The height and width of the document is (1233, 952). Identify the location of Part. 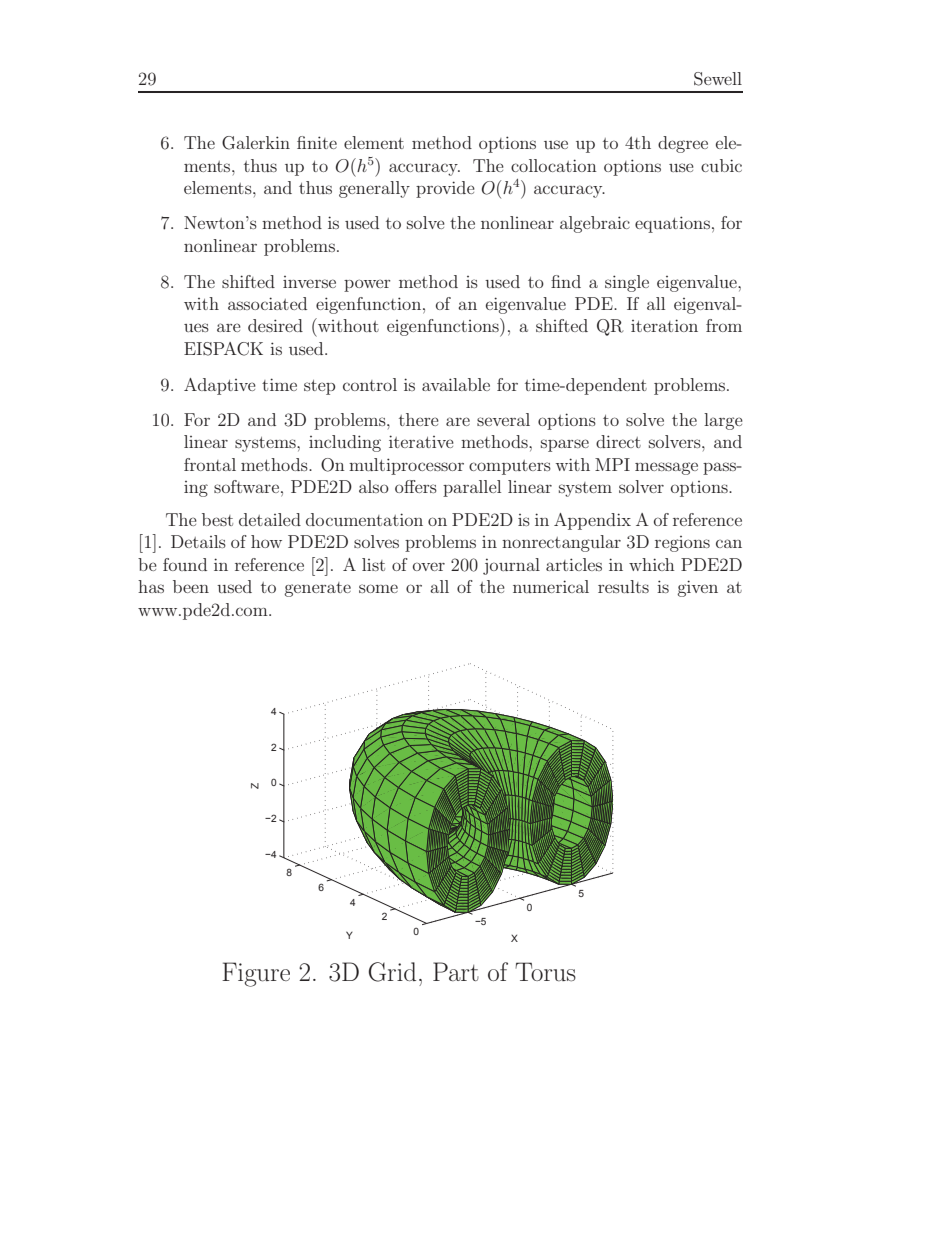
(456, 971).
